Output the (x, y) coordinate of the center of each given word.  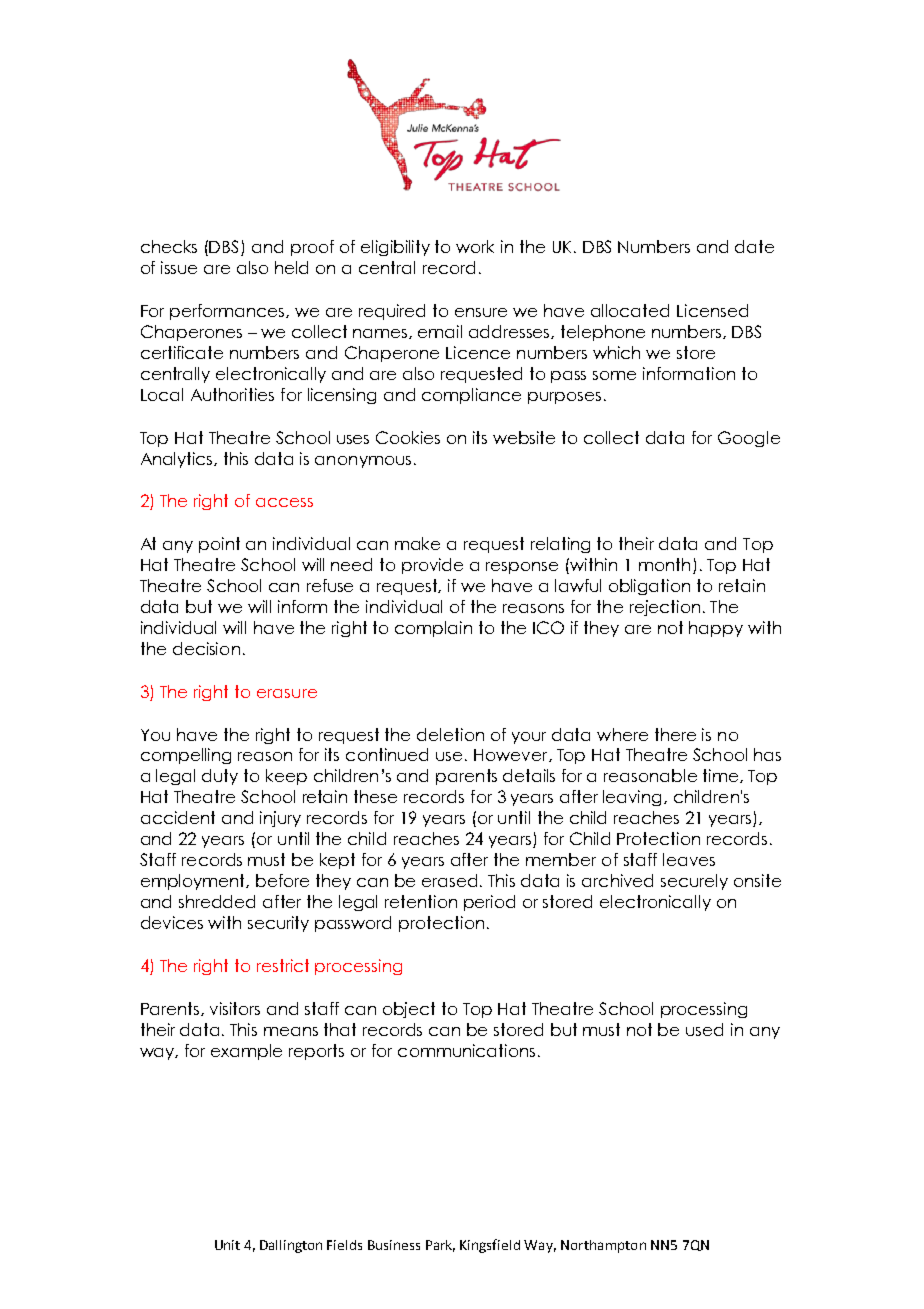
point (219, 545)
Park (440, 1246)
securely (694, 882)
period (489, 903)
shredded (217, 901)
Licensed (712, 310)
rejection (665, 608)
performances (228, 312)
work (475, 246)
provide (432, 566)
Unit (227, 1245)
